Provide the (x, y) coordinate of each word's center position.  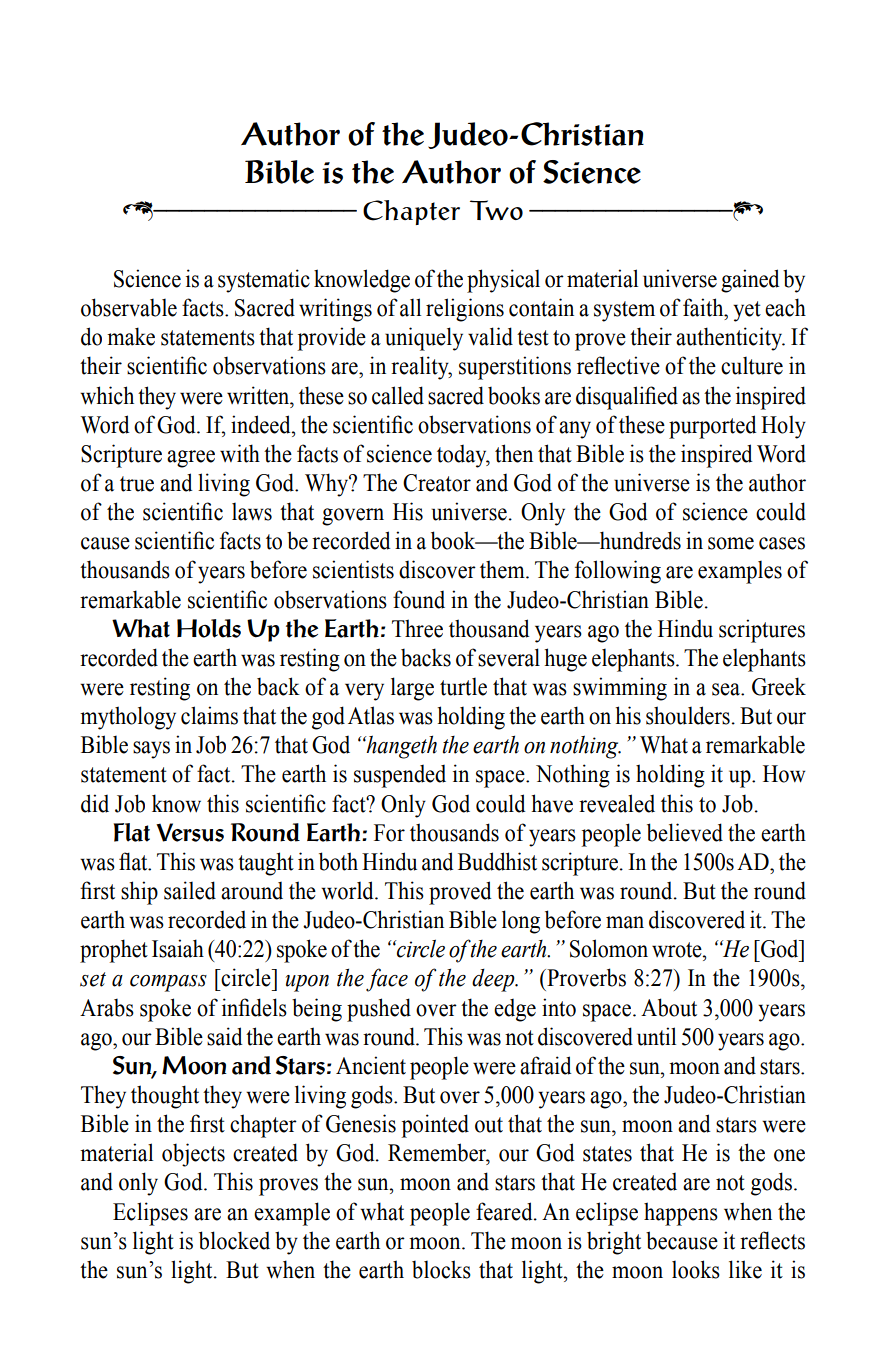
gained (750, 281)
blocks (441, 1269)
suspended (400, 776)
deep (494, 980)
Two (496, 210)
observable (129, 307)
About (669, 1007)
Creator (437, 483)
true (137, 484)
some (731, 543)
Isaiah (178, 948)
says (151, 750)
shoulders (688, 715)
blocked (234, 1240)
